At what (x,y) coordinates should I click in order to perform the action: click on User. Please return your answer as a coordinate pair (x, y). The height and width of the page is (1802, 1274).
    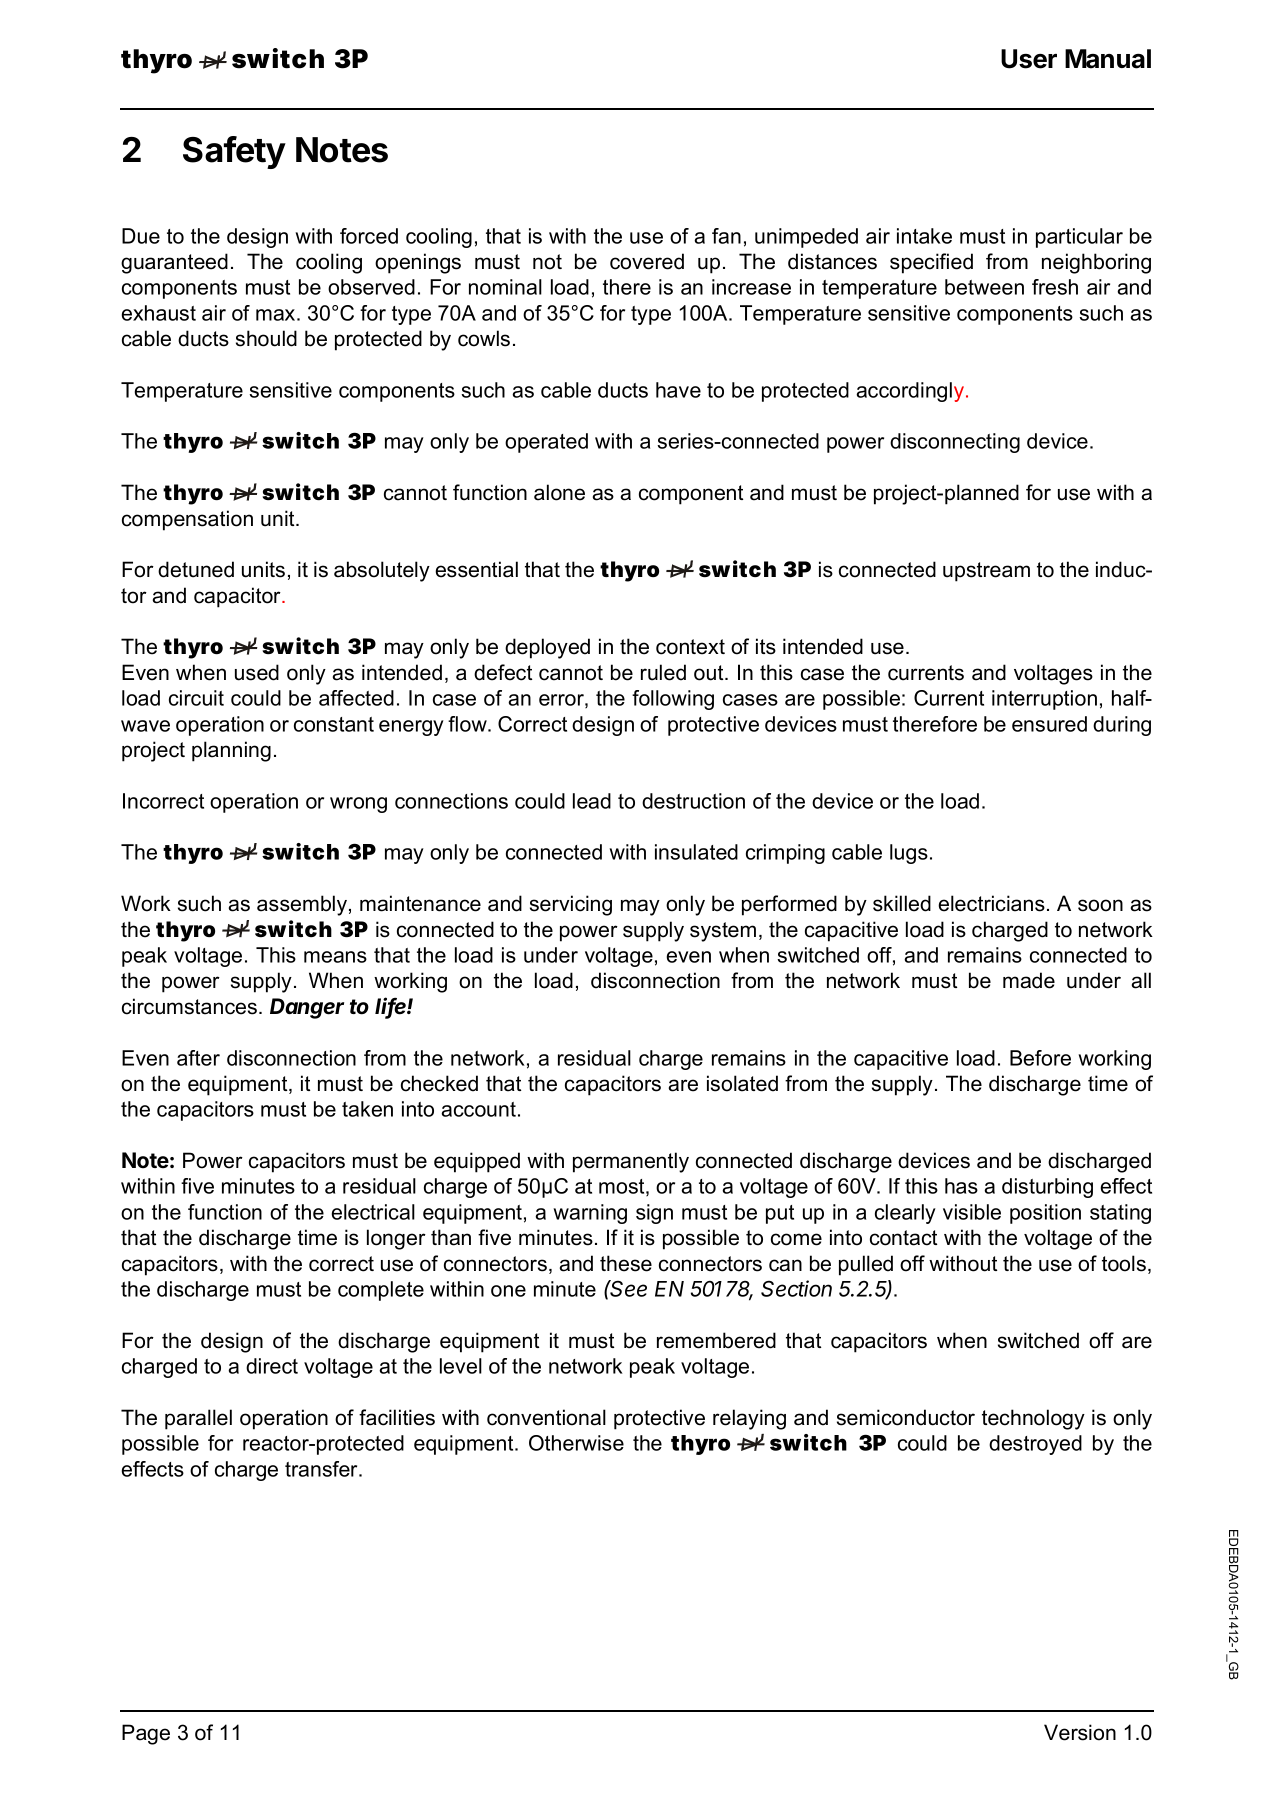
    Looking at the image, I should click on (1029, 59).
